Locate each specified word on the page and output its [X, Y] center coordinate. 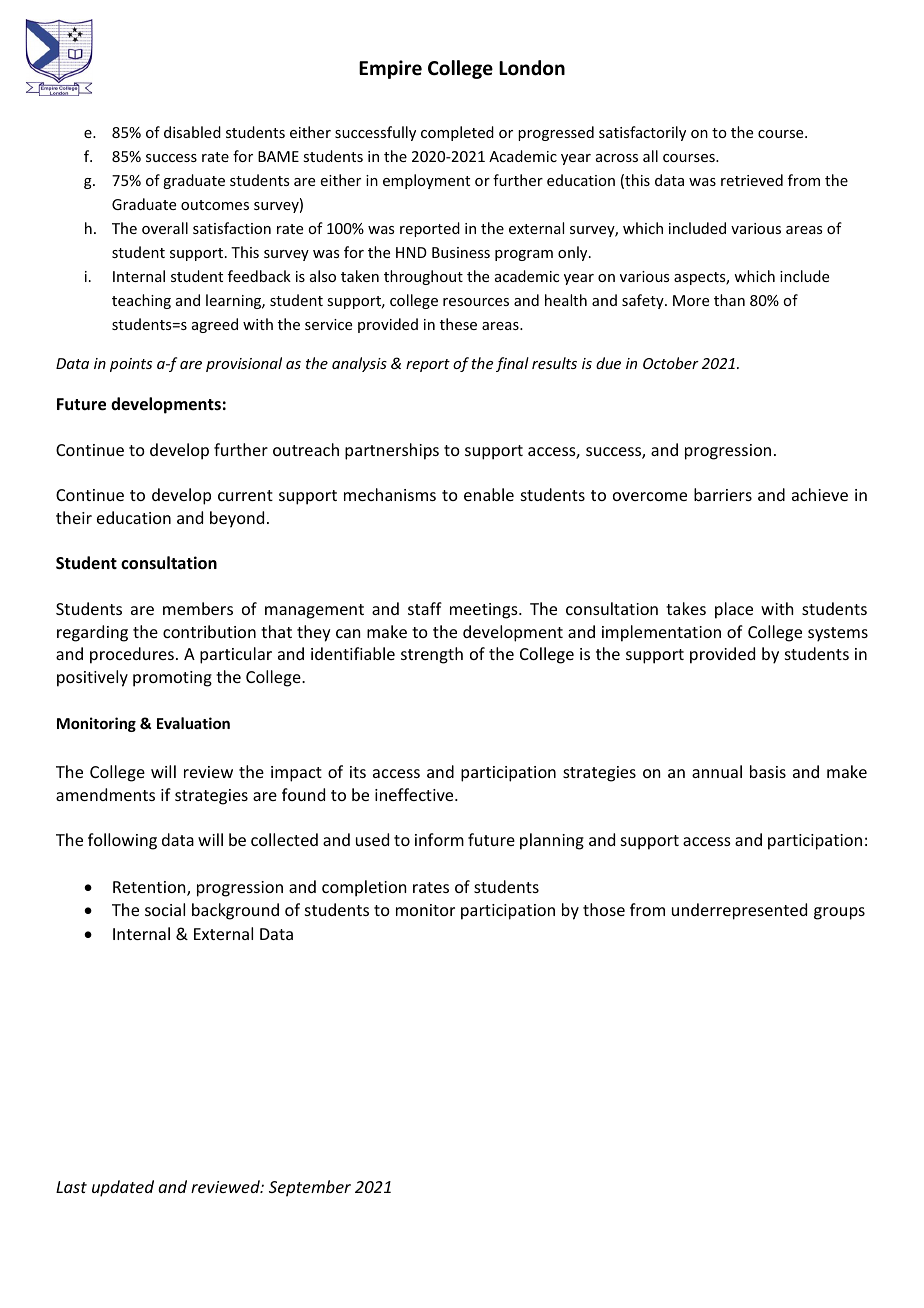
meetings [485, 611]
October [671, 363]
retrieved [752, 180]
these [458, 324]
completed [457, 133]
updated [123, 1188]
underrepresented [739, 911]
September [310, 1188]
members [198, 608]
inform [439, 839]
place [734, 610]
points [131, 365]
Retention [150, 888]
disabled [192, 132]
